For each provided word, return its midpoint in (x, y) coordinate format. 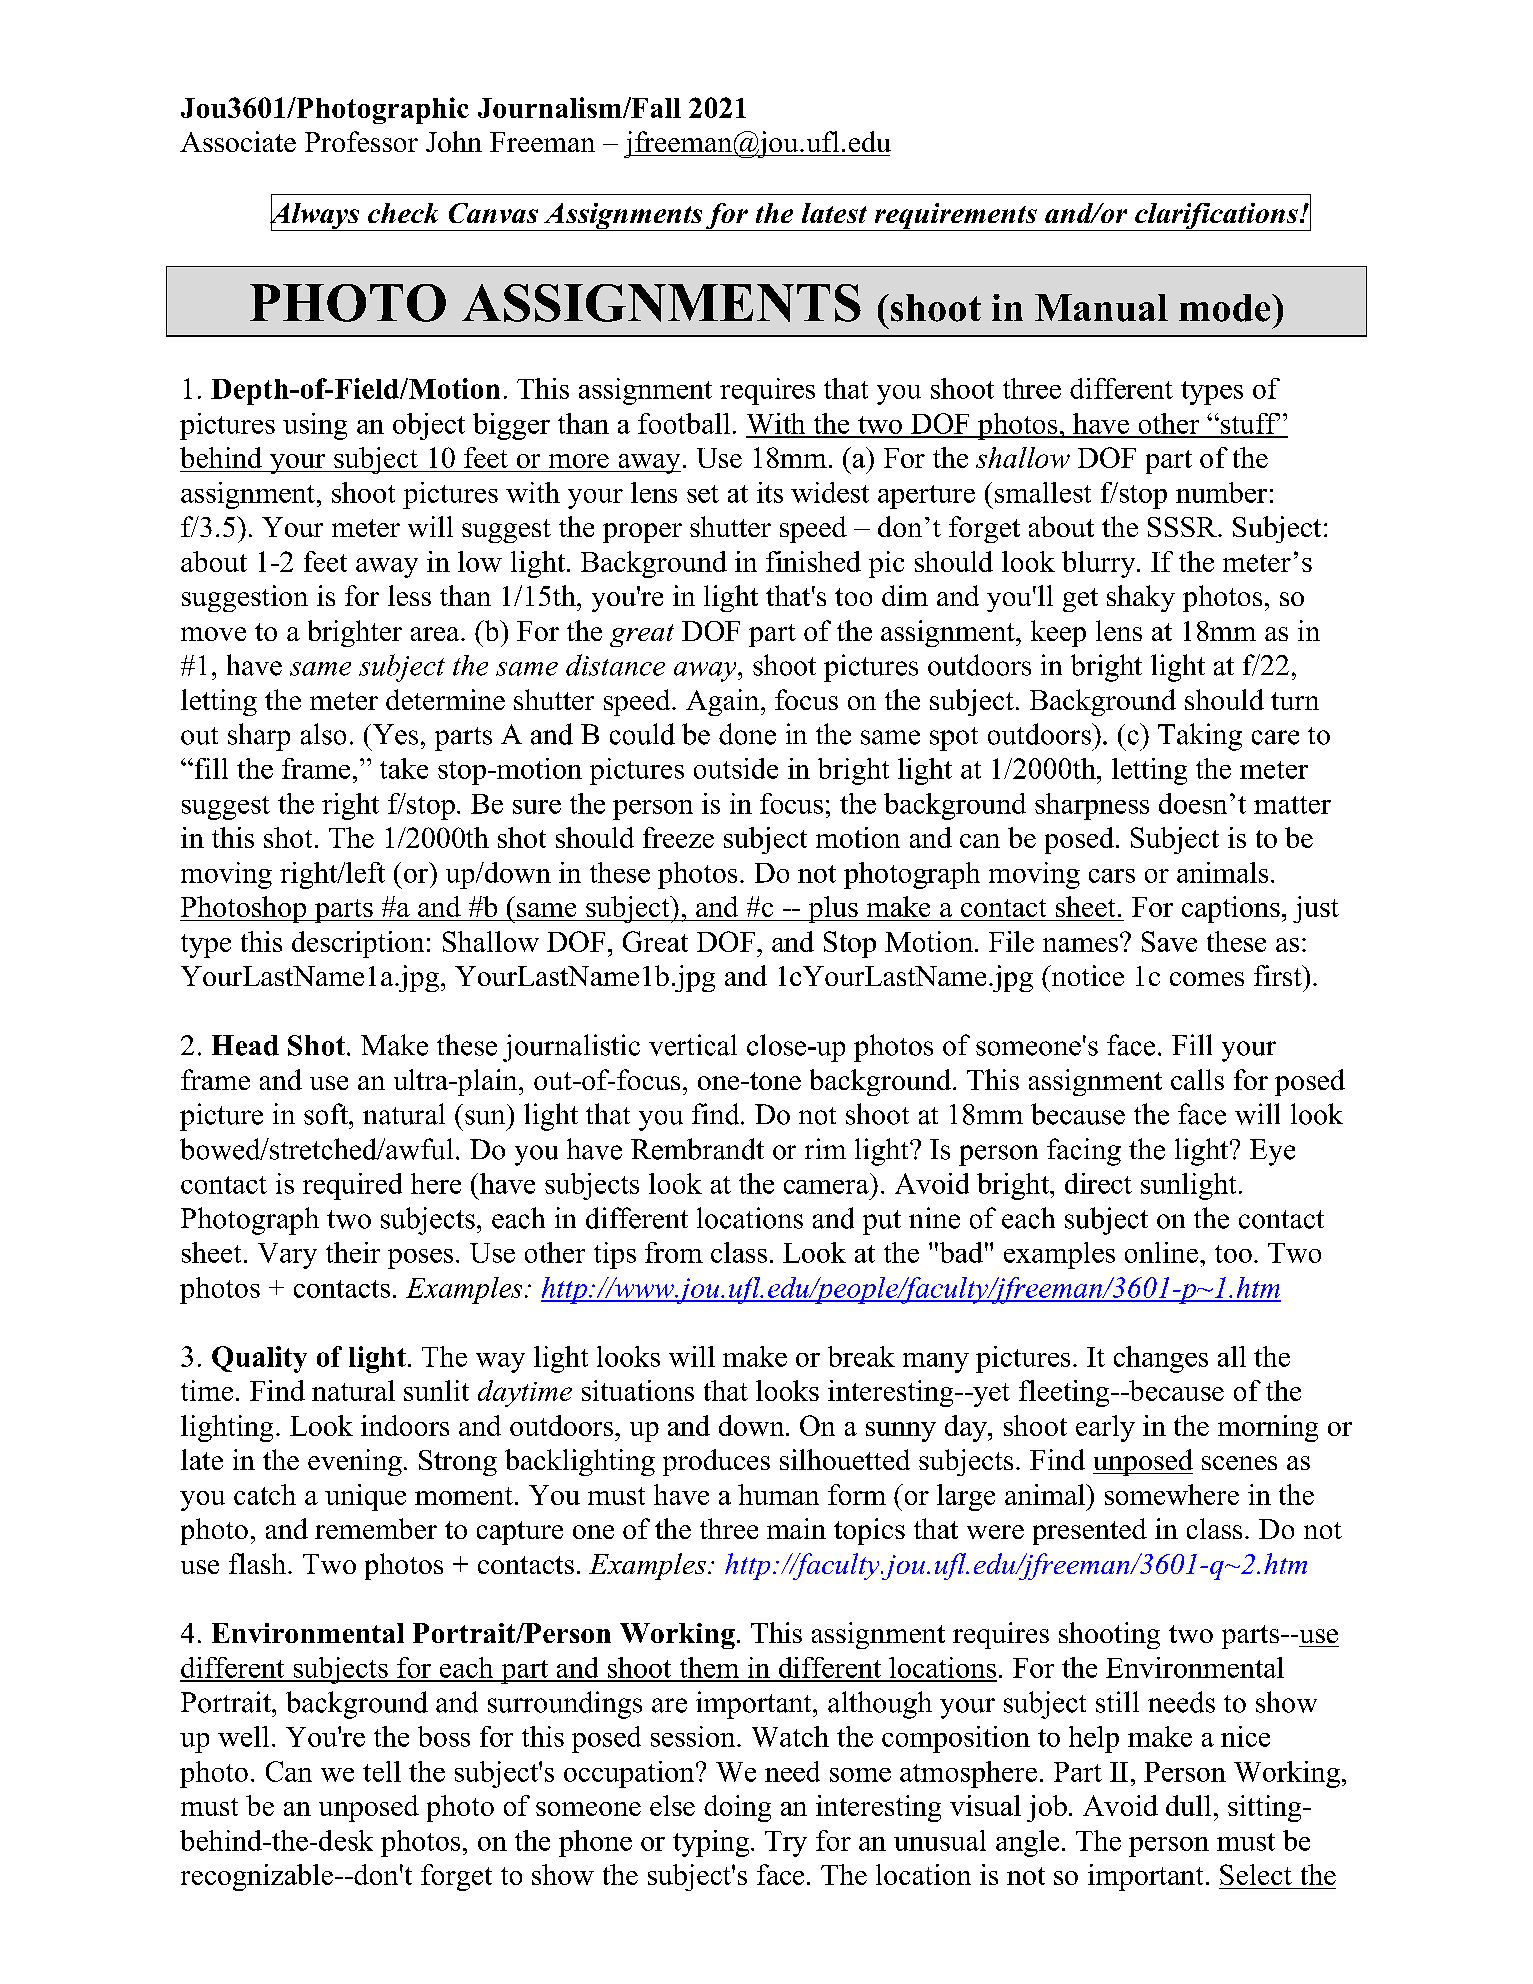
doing (737, 1808)
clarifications (1216, 217)
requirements (955, 217)
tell (382, 1771)
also (323, 734)
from (674, 1252)
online (1161, 1252)
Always (316, 215)
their (353, 1252)
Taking (1200, 737)
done (747, 734)
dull (1188, 1805)
